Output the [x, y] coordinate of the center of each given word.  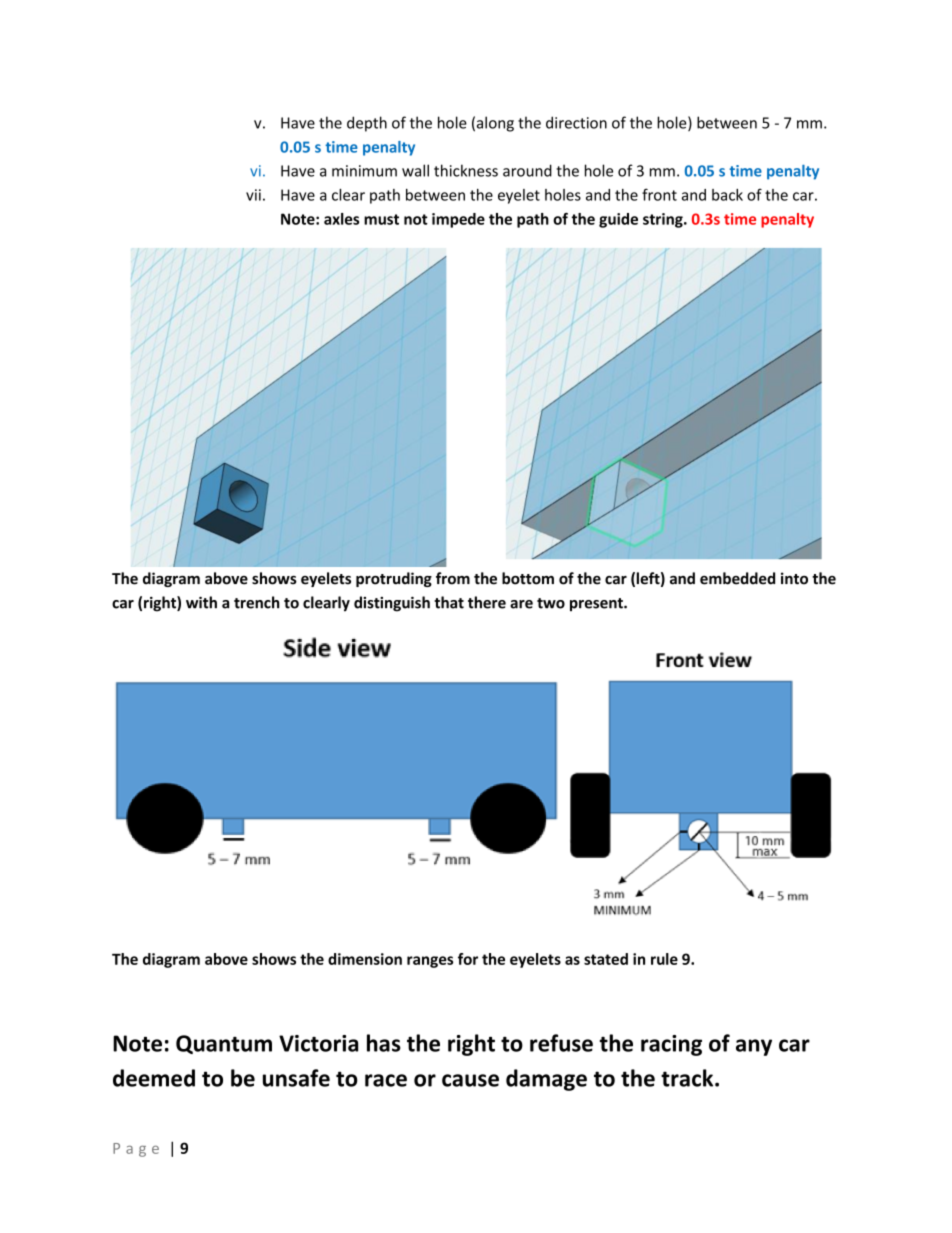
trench [257, 602]
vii [253, 195]
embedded [737, 578]
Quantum [224, 1044]
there [487, 602]
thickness [466, 170]
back [727, 195]
